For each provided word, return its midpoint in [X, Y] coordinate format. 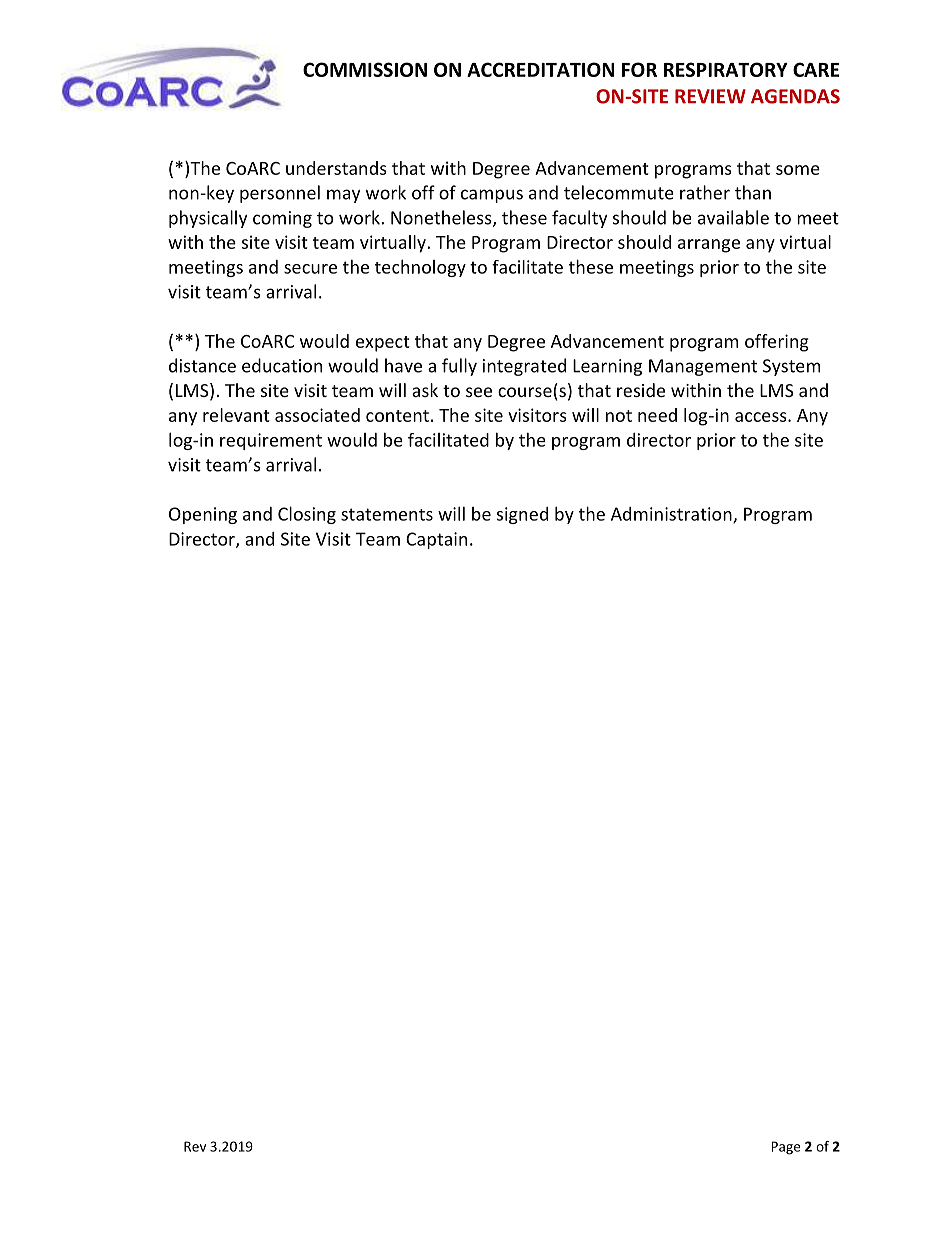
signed [522, 515]
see [479, 392]
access [762, 417]
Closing [307, 515]
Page [785, 1148]
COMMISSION [365, 69]
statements [387, 514]
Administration [672, 515]
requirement [271, 441]
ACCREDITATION [540, 69]
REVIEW [710, 96]
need [657, 415]
